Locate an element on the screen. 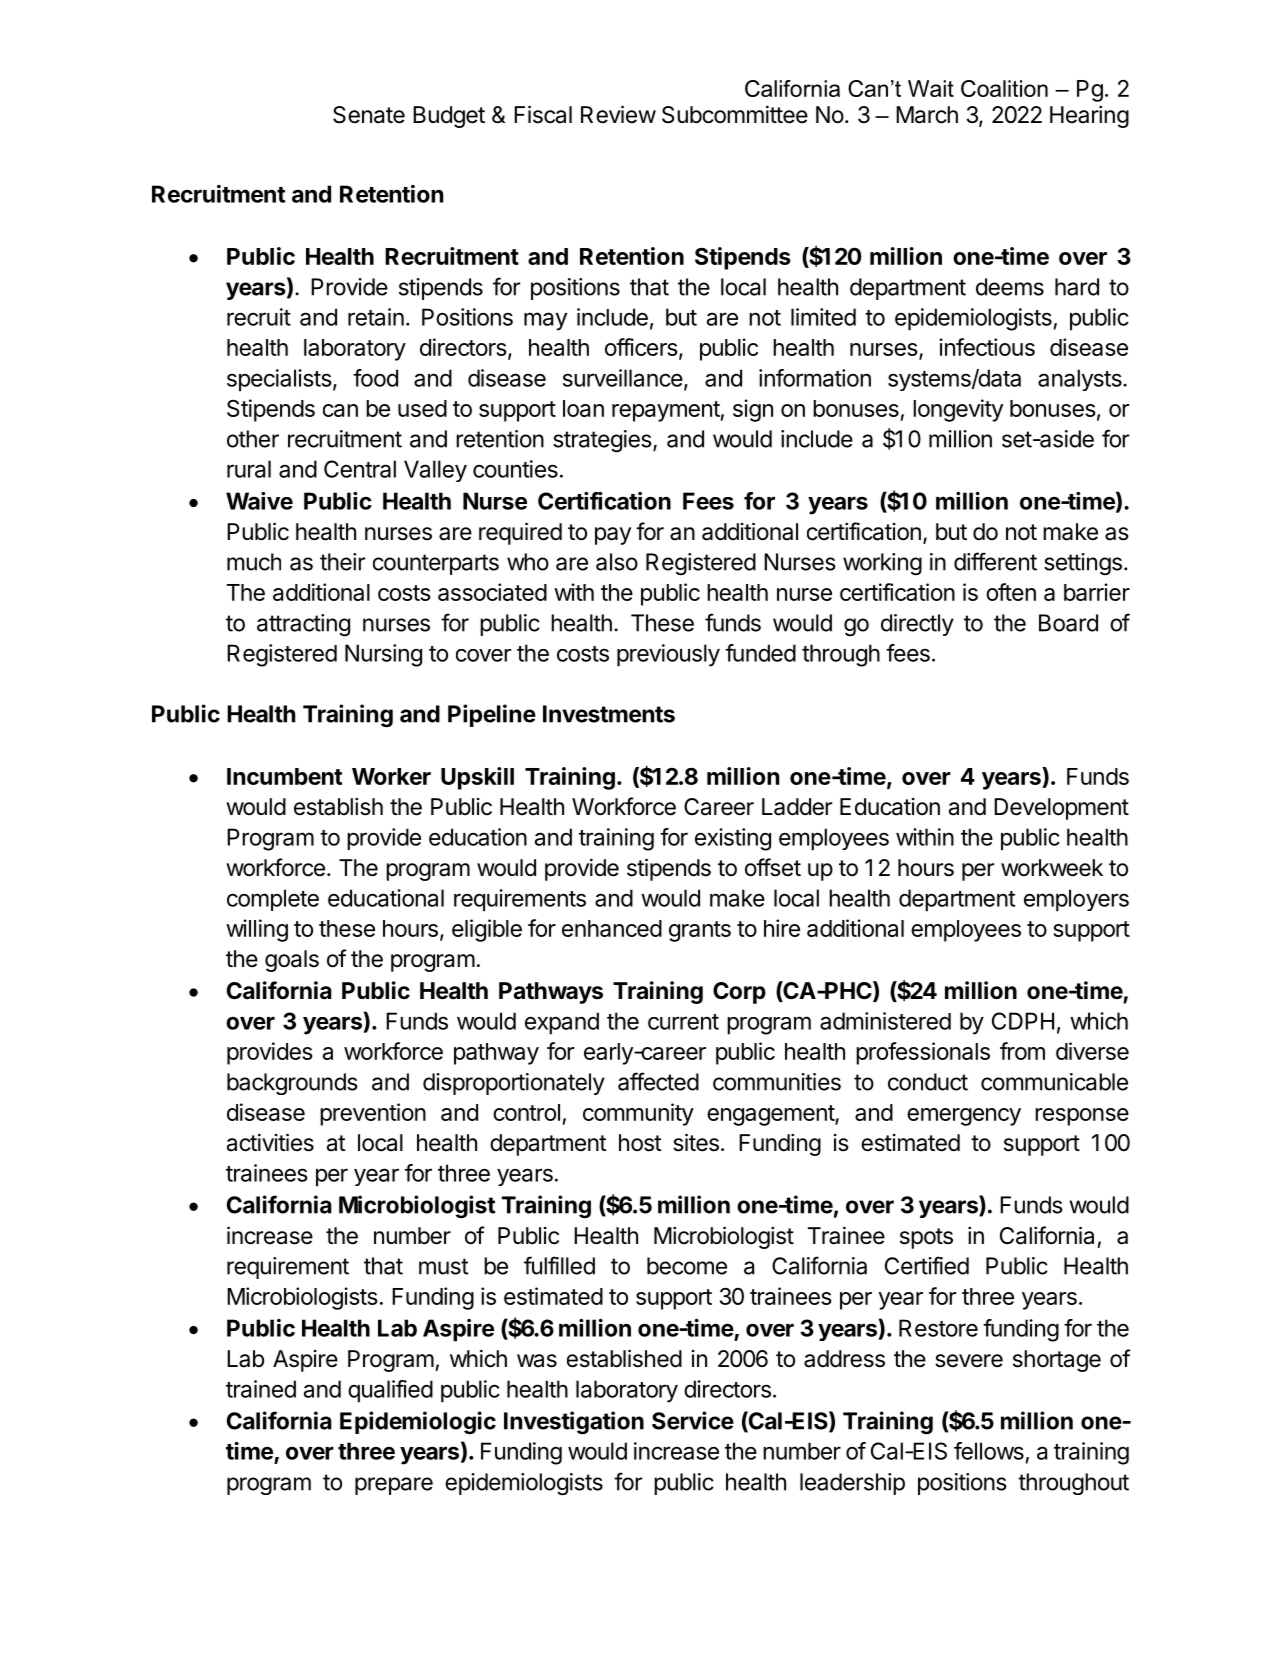  goals is located at coordinates (292, 961).
